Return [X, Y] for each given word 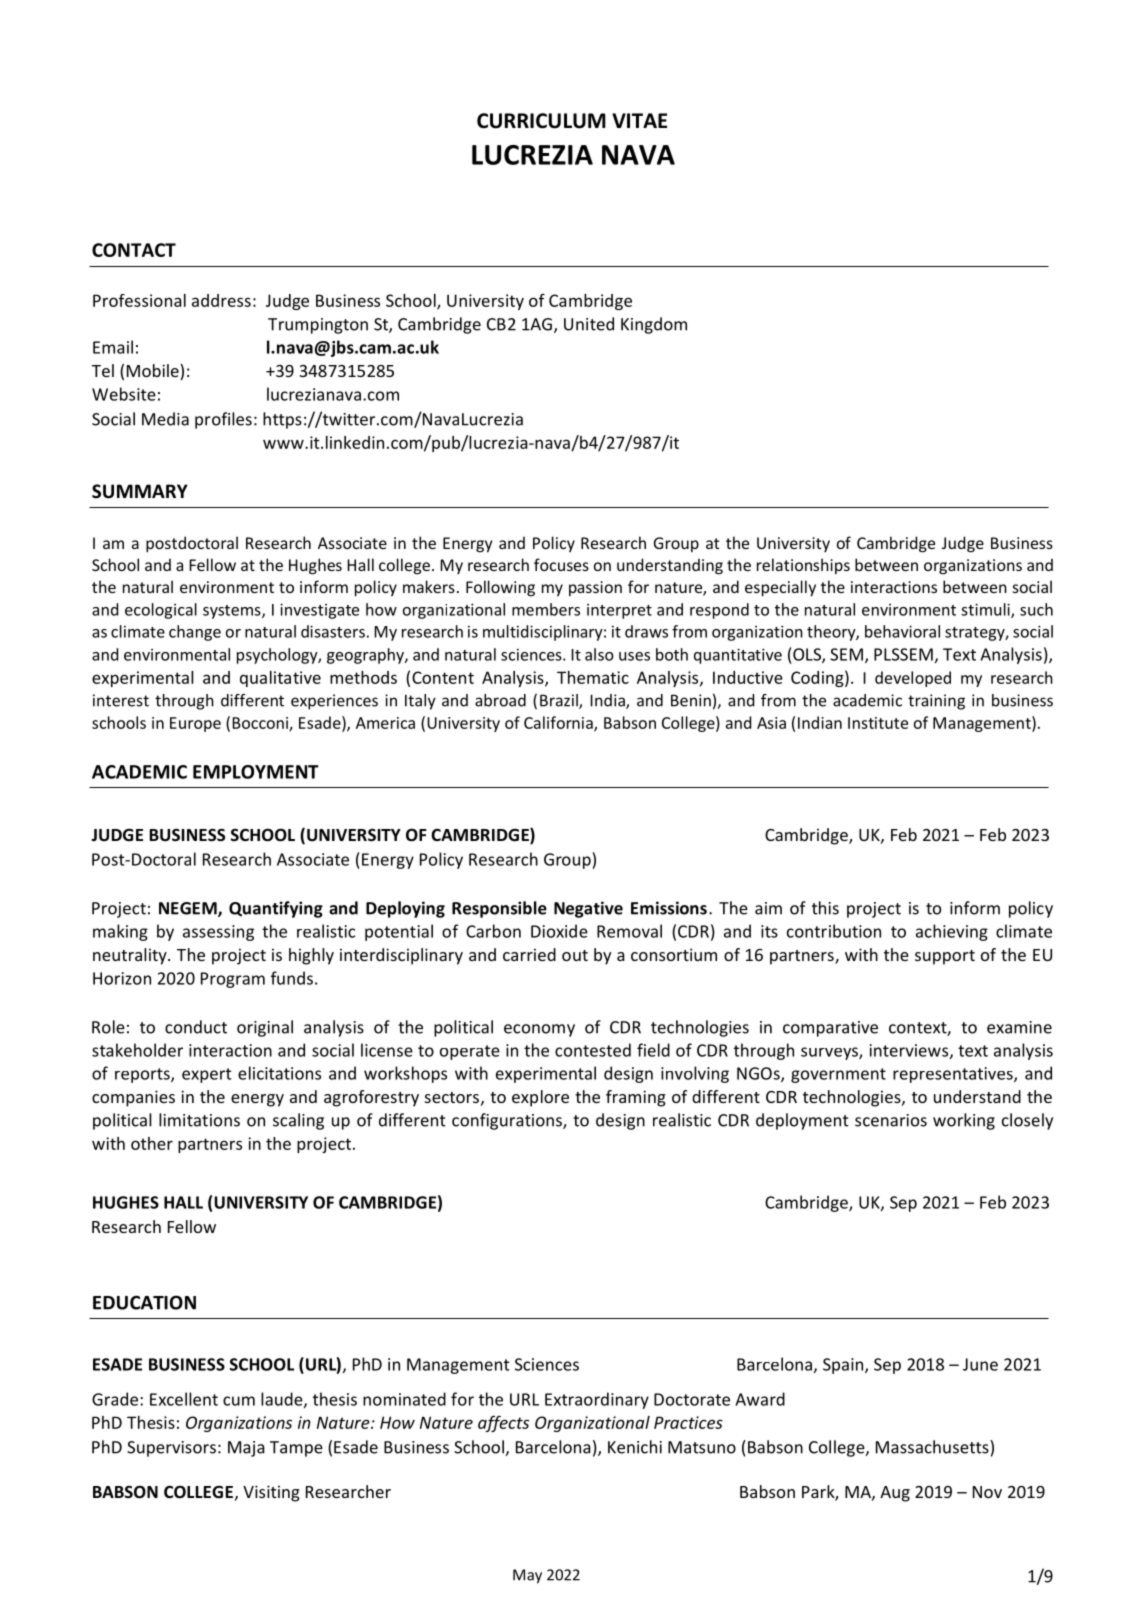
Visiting [271, 1493]
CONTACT [134, 250]
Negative [588, 909]
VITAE [639, 120]
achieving [952, 932]
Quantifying [276, 909]
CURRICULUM [541, 121]
